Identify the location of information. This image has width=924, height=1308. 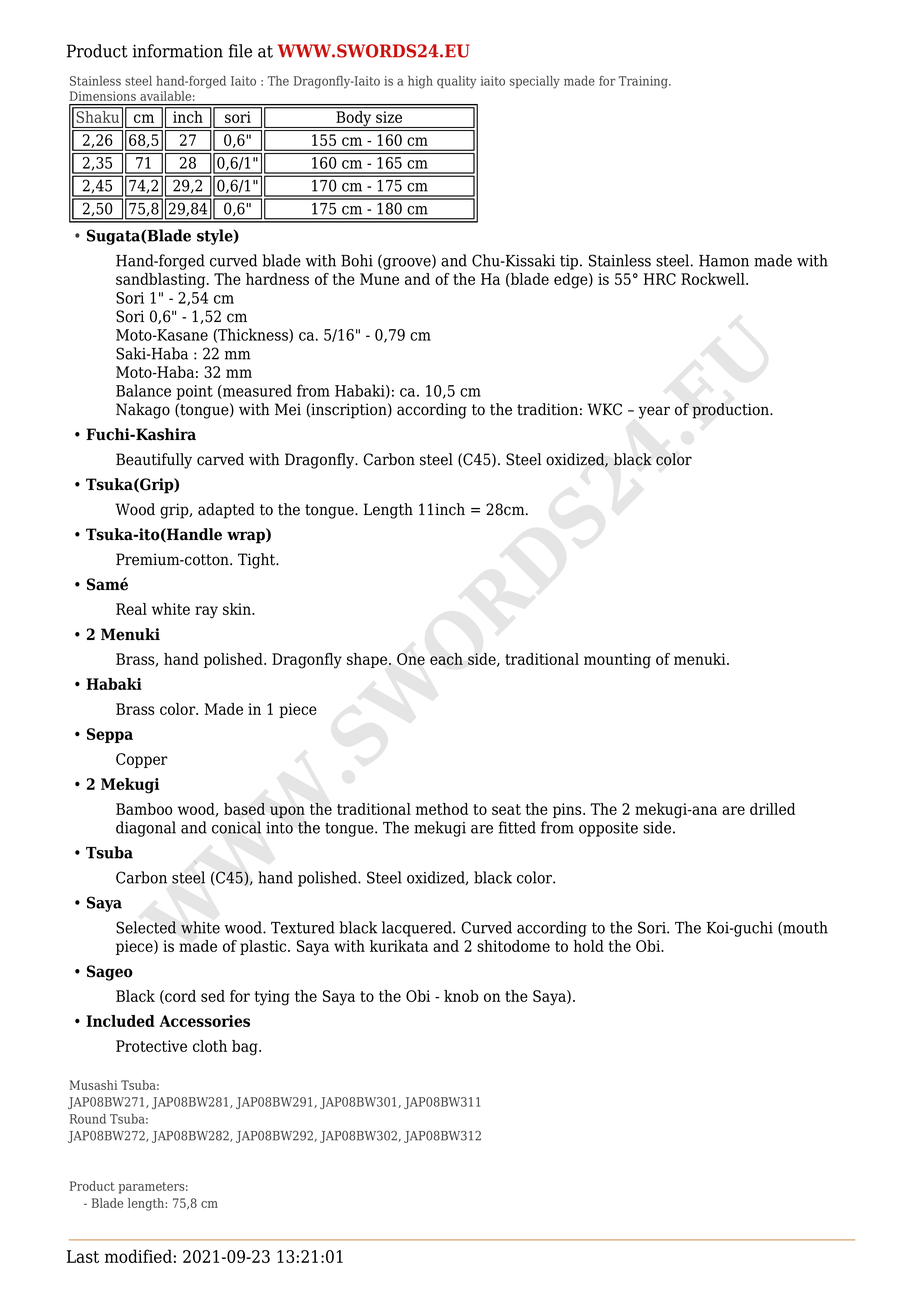
(178, 51).
